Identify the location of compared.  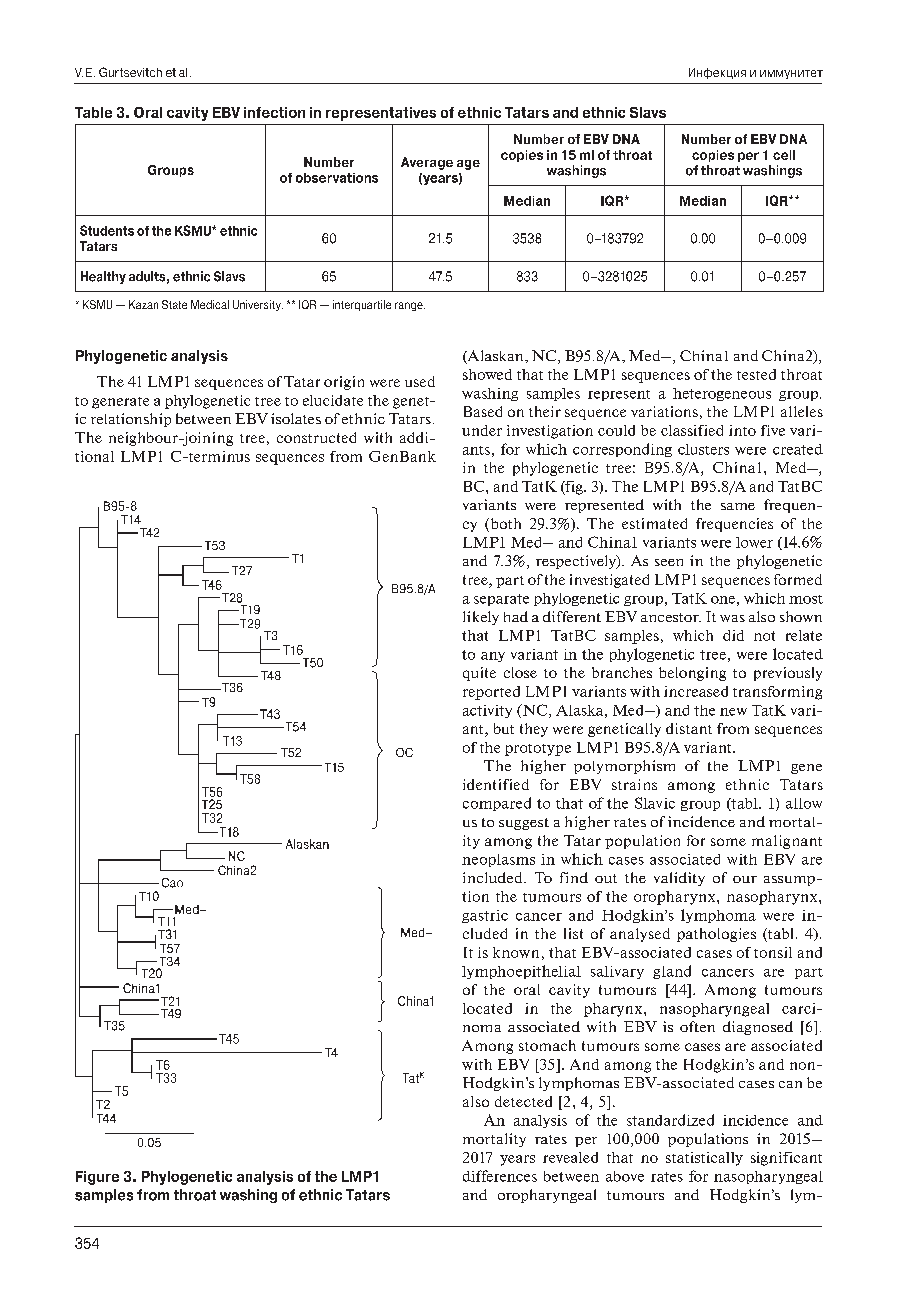
(497, 804).
